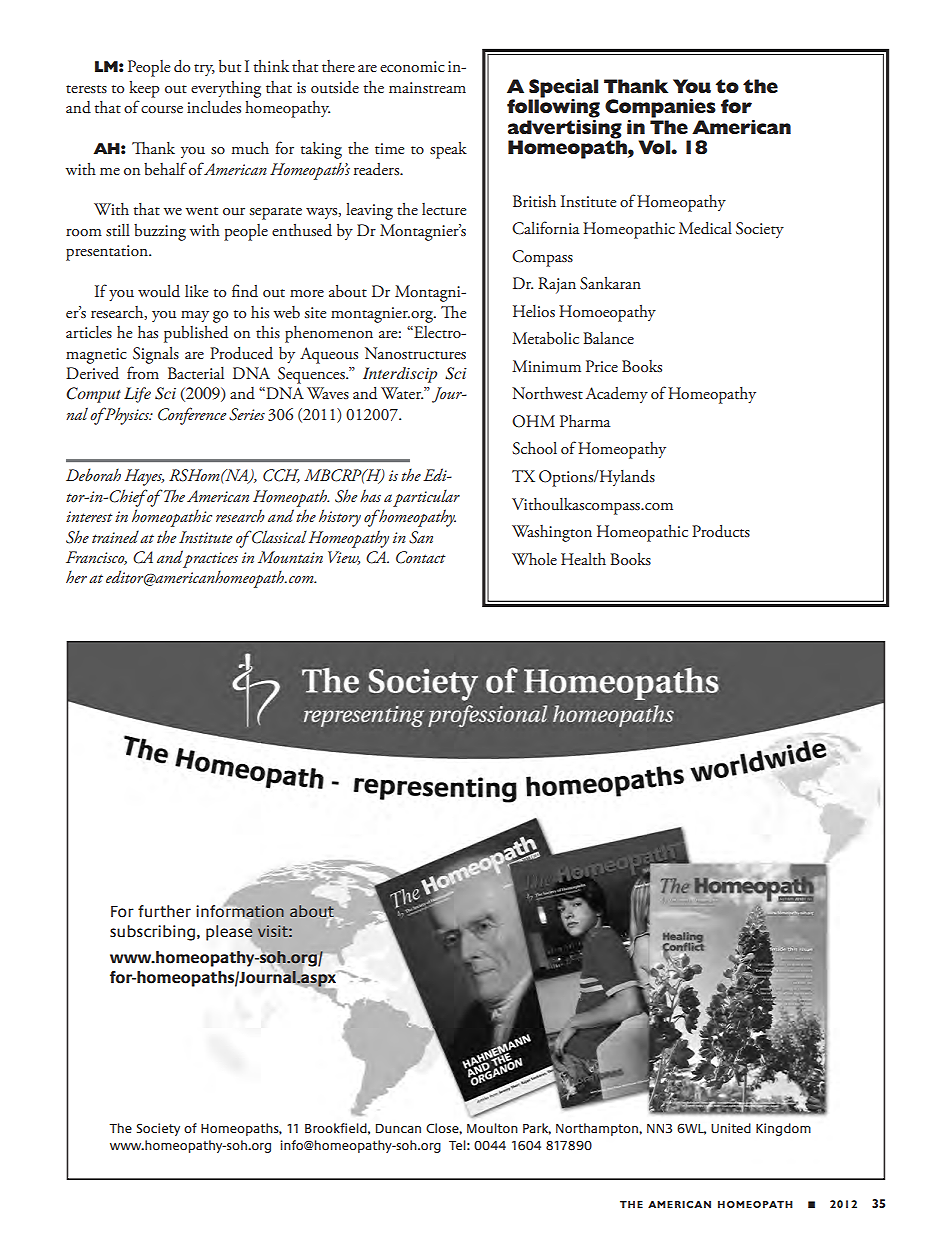  Describe the element at coordinates (164, 911) in the image. I see `further` at that location.
